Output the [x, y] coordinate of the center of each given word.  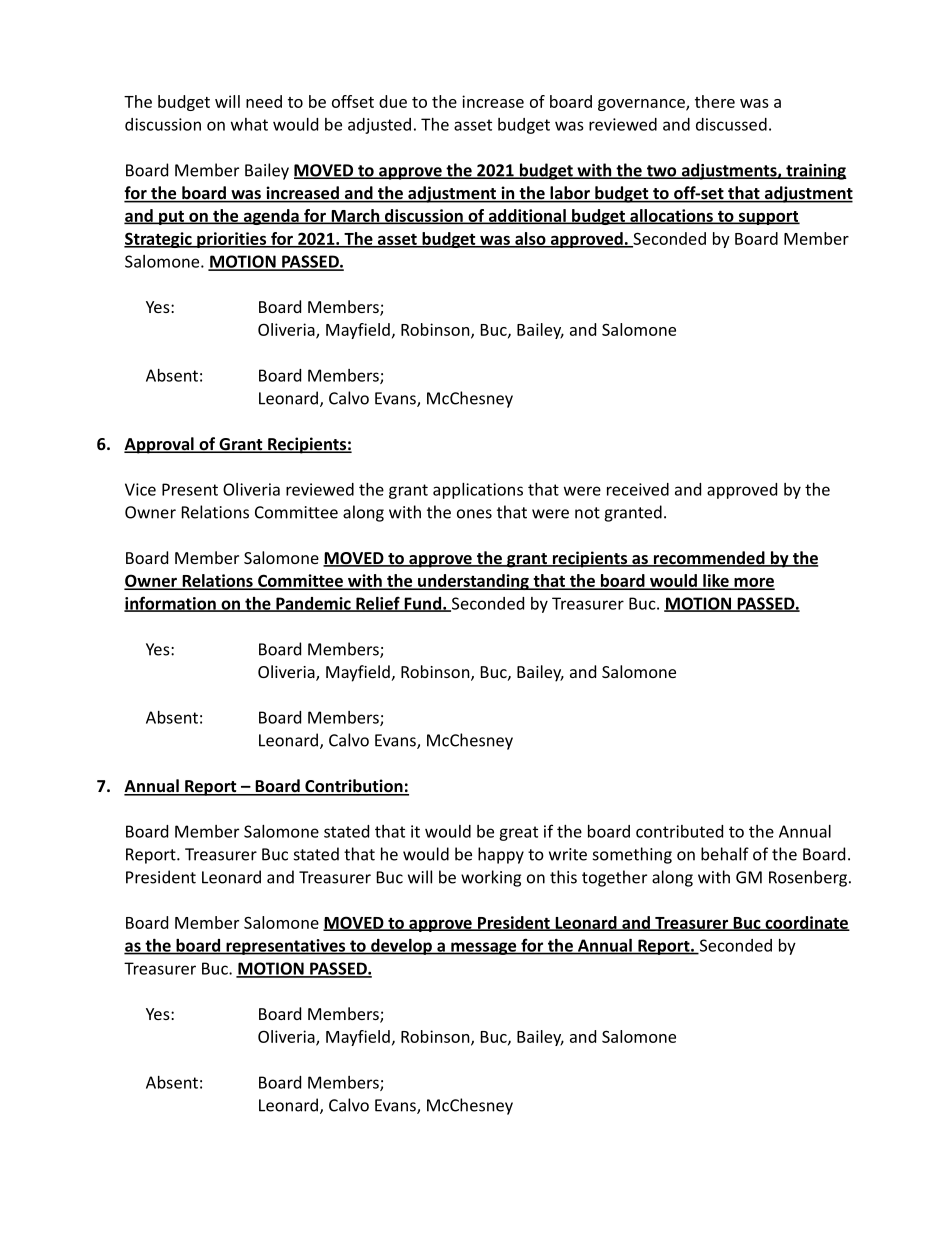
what [249, 124]
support [768, 218]
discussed [731, 124]
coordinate [806, 923]
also [530, 239]
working [491, 878]
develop [401, 947]
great [518, 833]
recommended [709, 559]
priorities [231, 240]
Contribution [354, 787]
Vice [140, 489]
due [393, 101]
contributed [679, 831]
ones [474, 514]
